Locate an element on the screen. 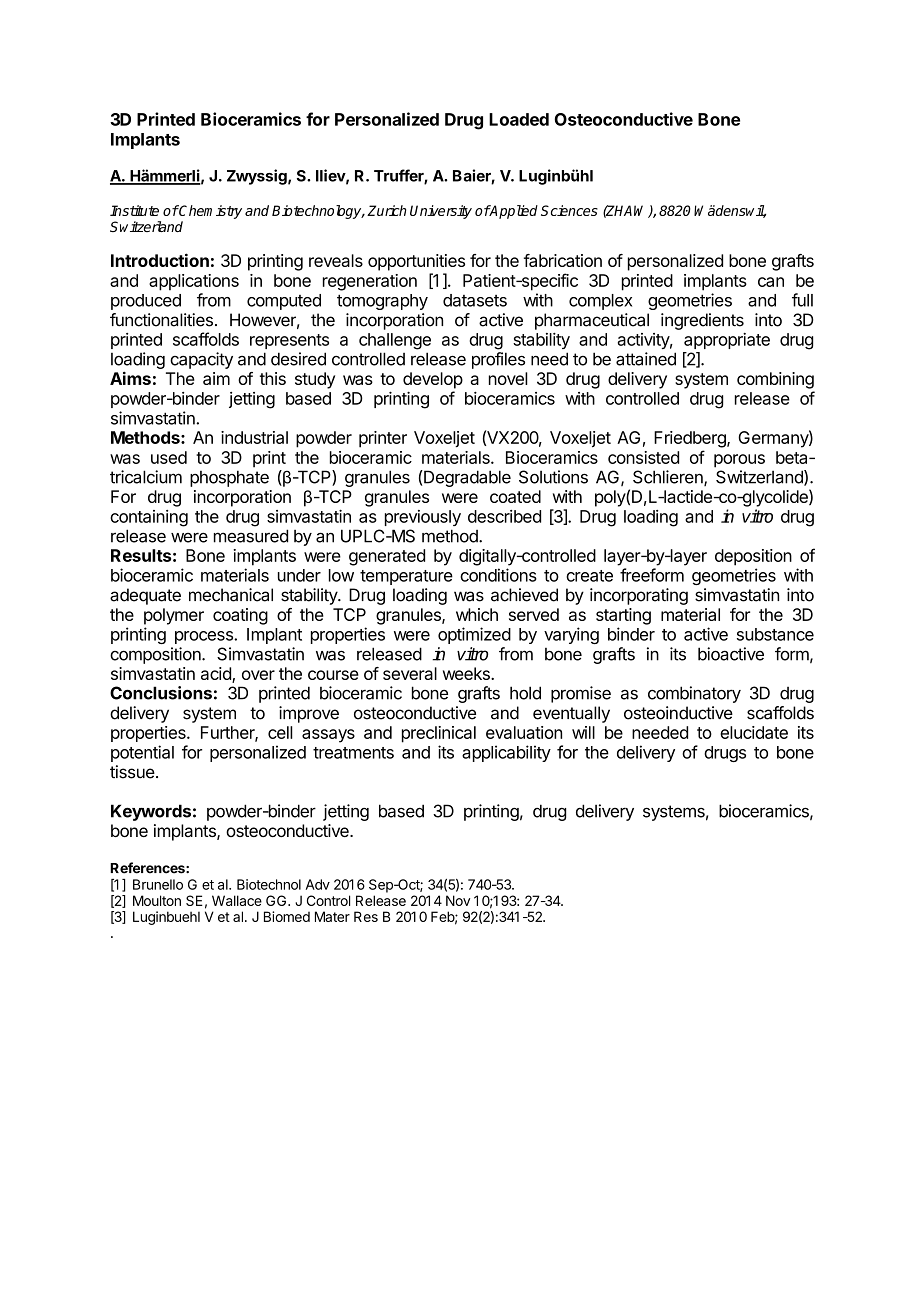  deposition is located at coordinates (753, 557).
